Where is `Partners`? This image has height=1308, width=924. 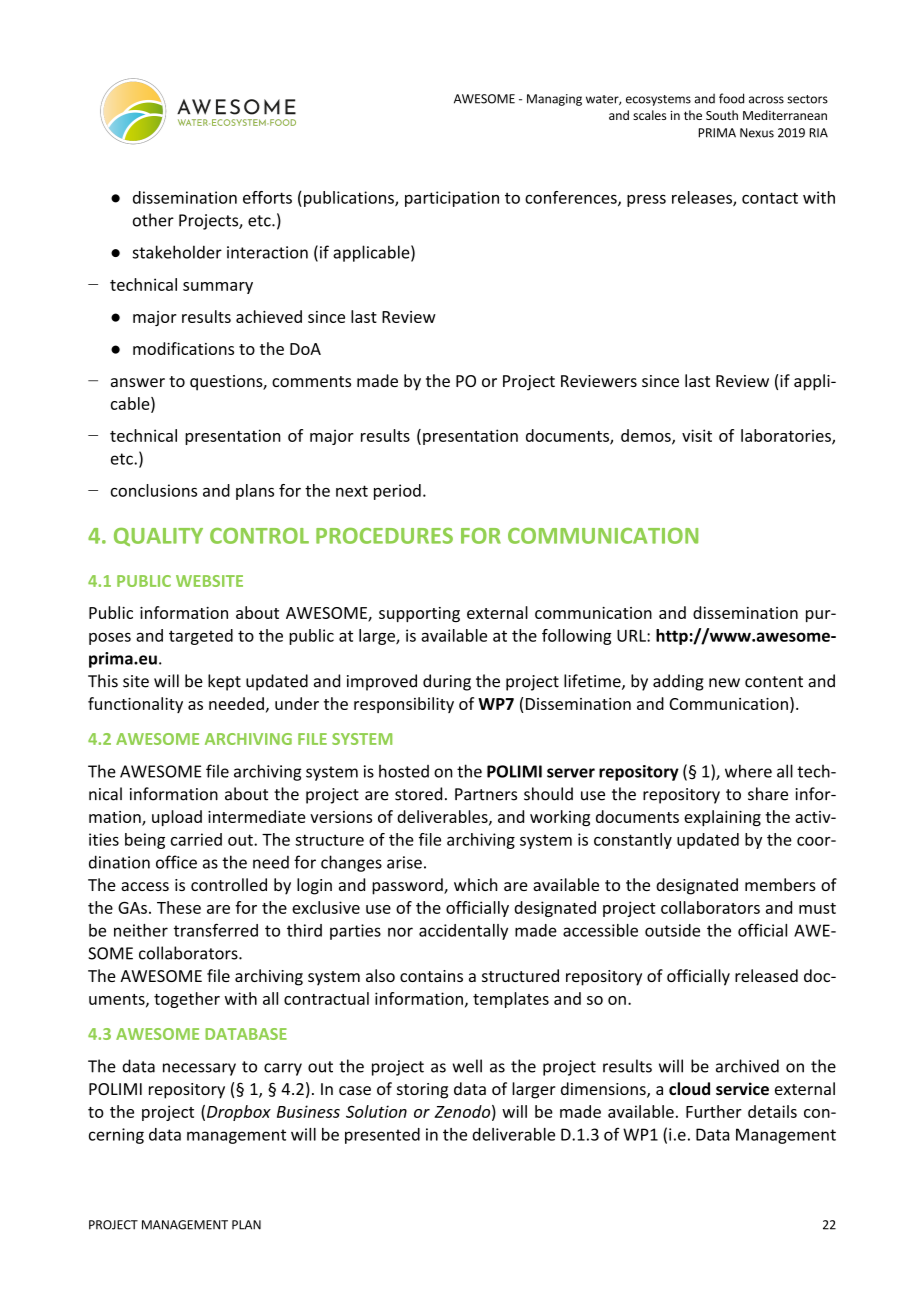
Partners is located at coordinates (486, 794).
